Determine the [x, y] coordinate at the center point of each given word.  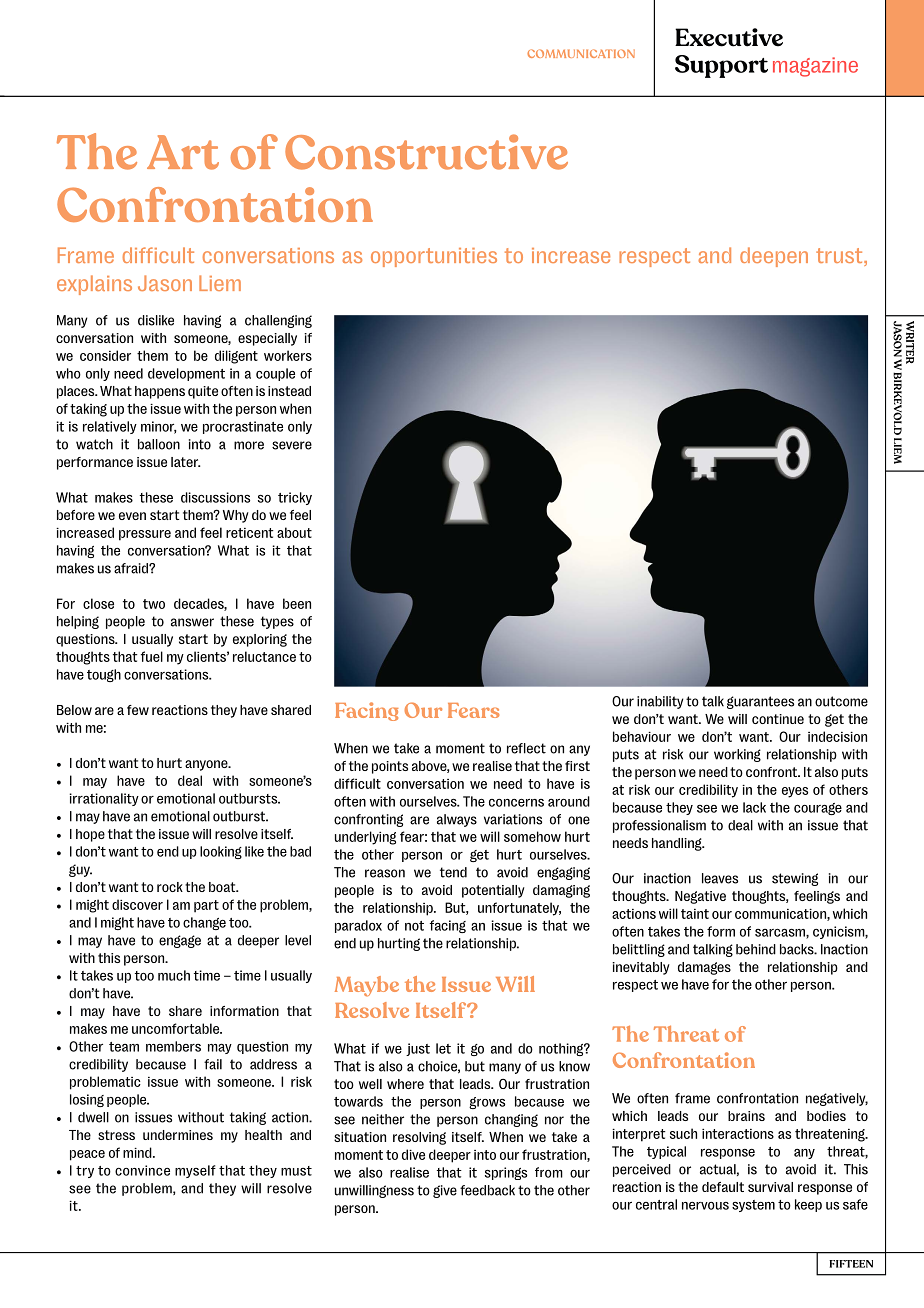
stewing [795, 879]
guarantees [760, 702]
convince [142, 1170]
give [445, 1191]
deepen [774, 257]
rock [170, 887]
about [294, 532]
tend [453, 872]
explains [94, 285]
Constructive [426, 152]
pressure [145, 535]
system [753, 1206]
